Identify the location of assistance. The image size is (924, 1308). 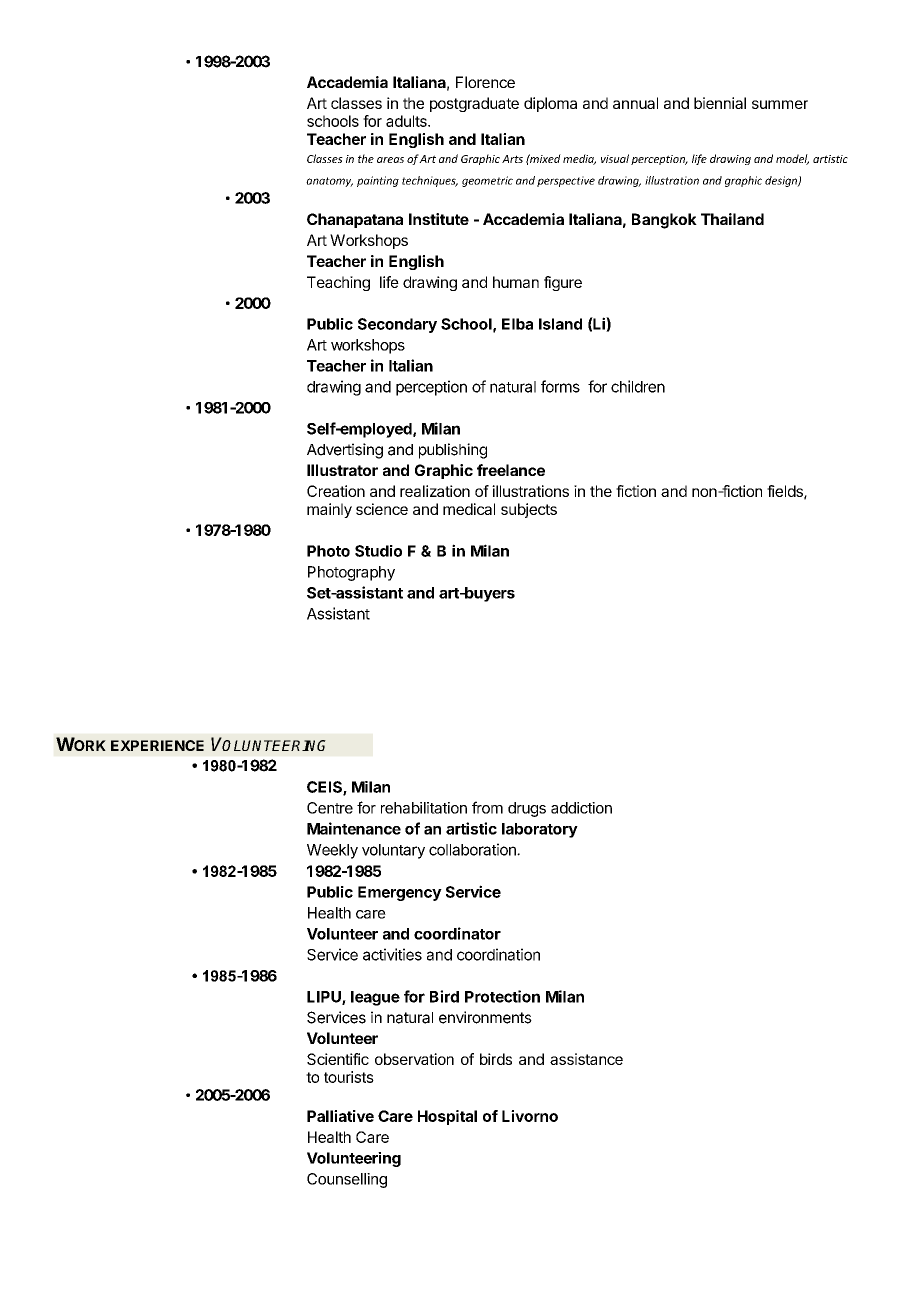
(586, 1059).
